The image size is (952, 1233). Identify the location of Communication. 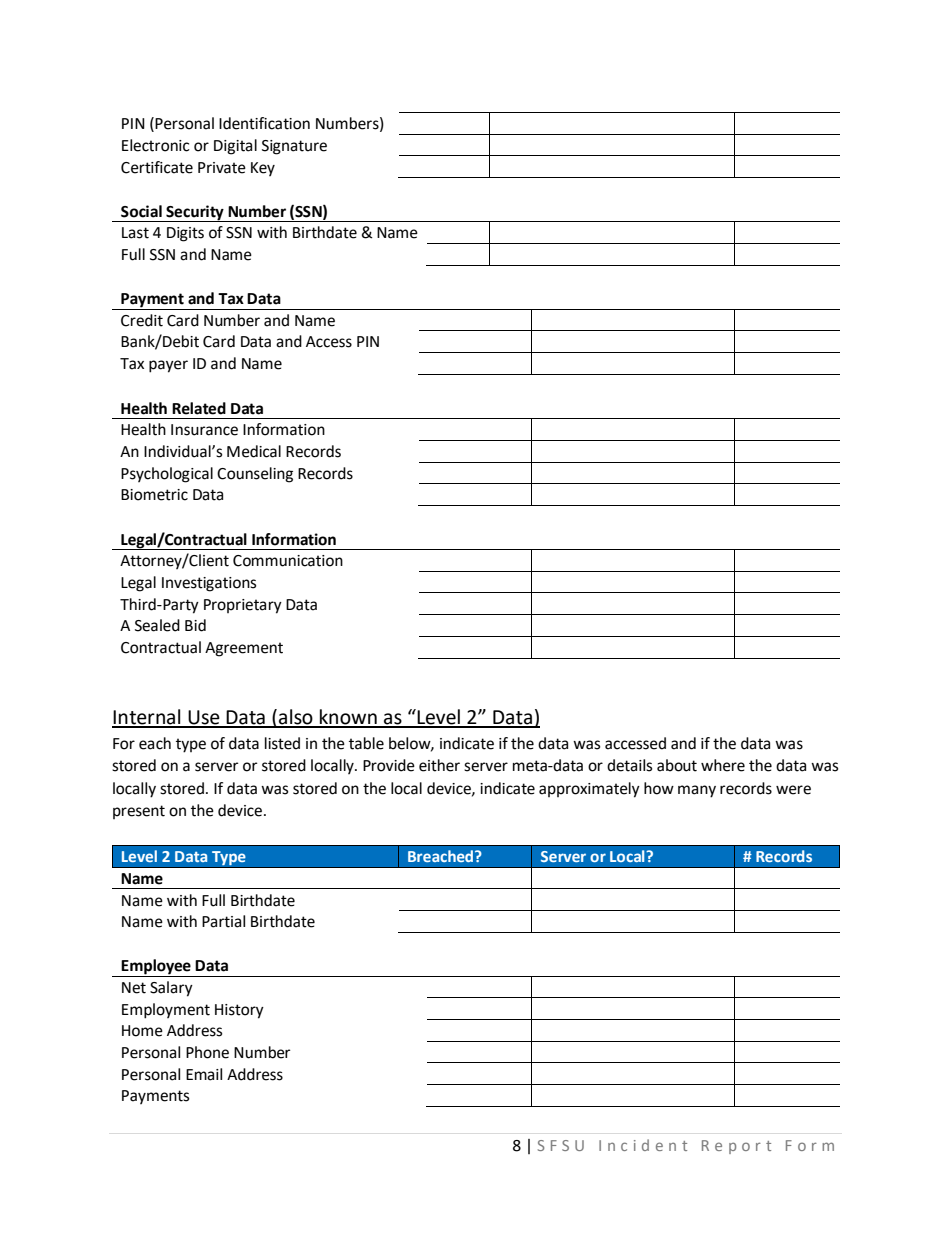
(288, 561).
